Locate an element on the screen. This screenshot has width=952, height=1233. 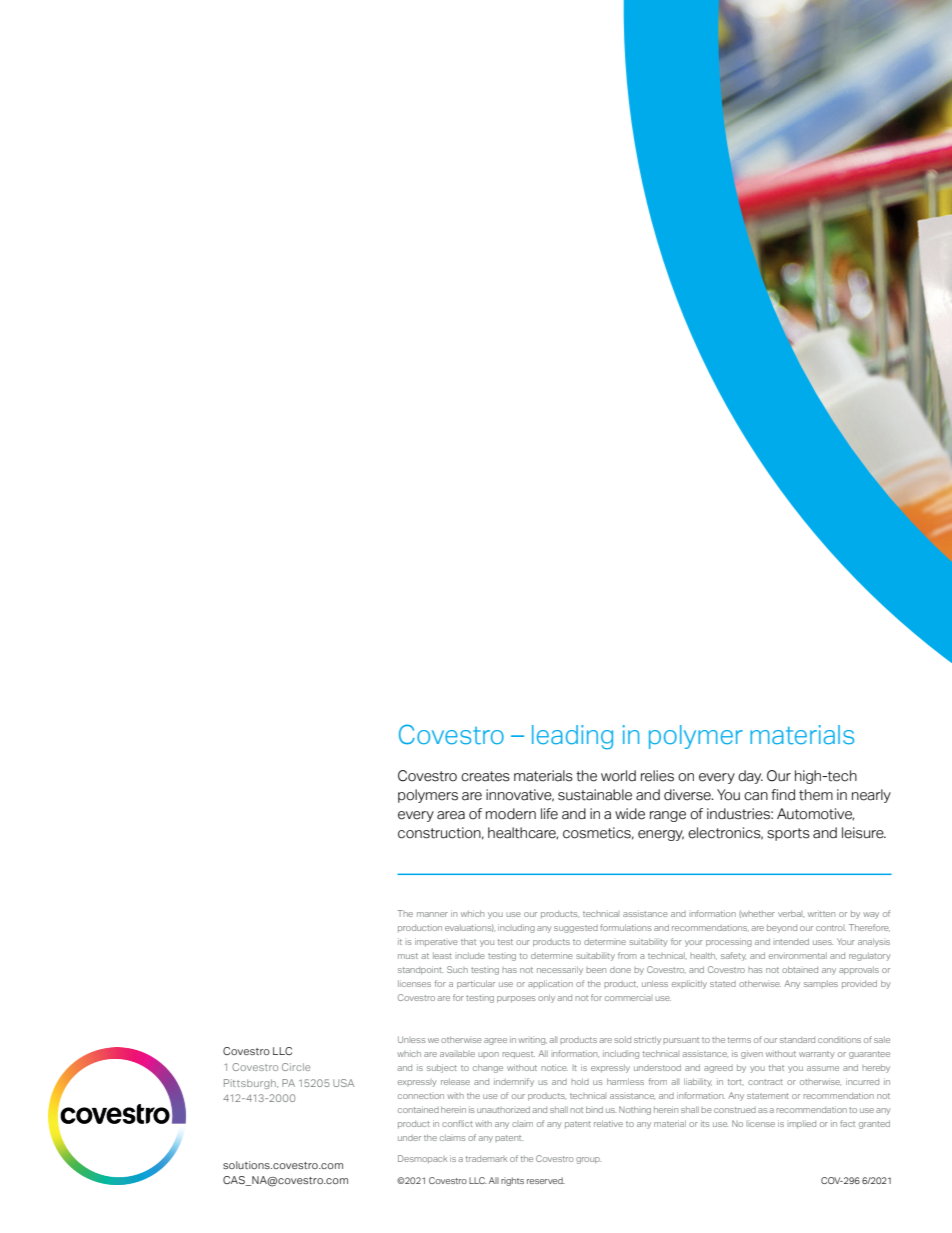
group is located at coordinates (588, 1160).
